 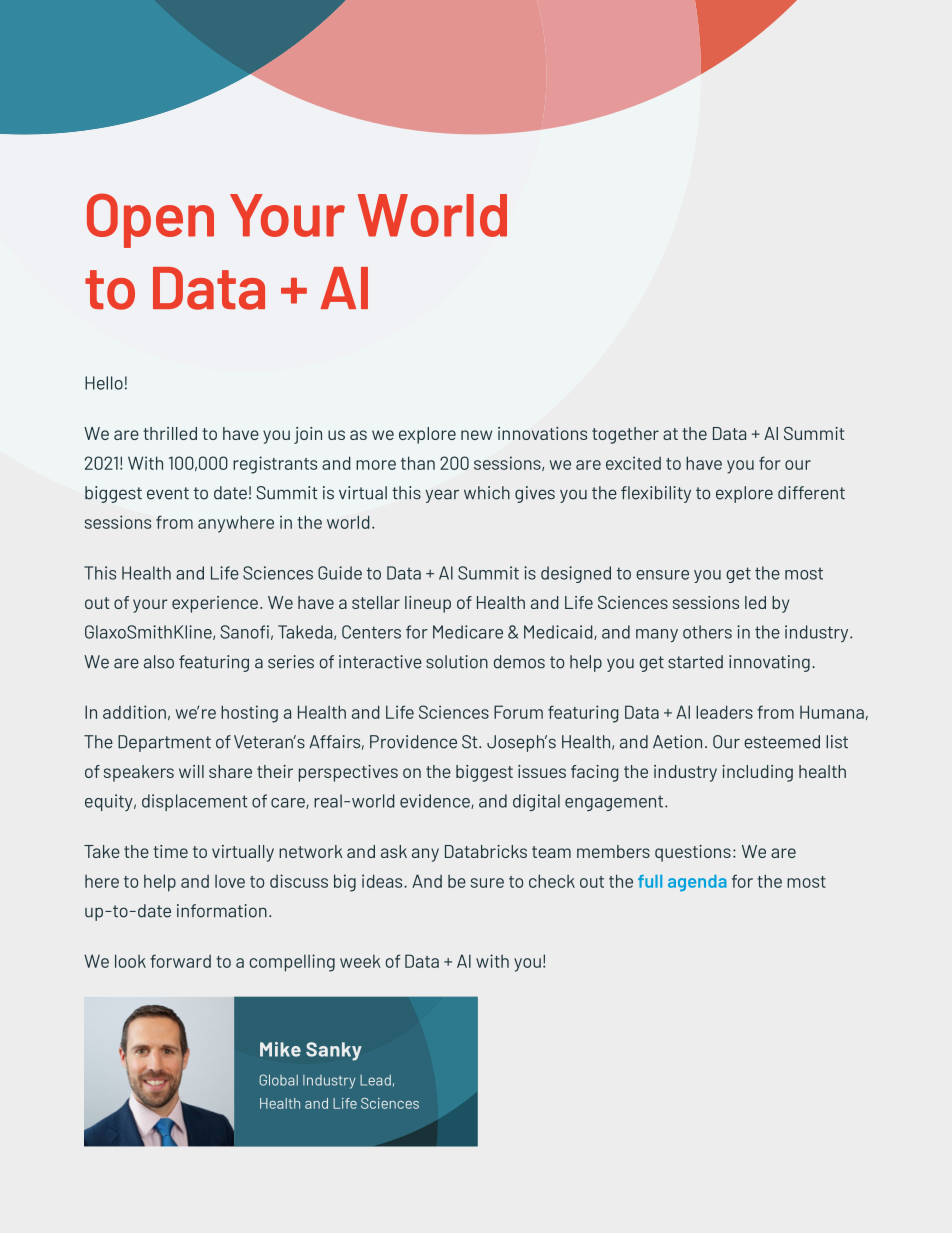 I want to click on solution, so click(x=457, y=662).
